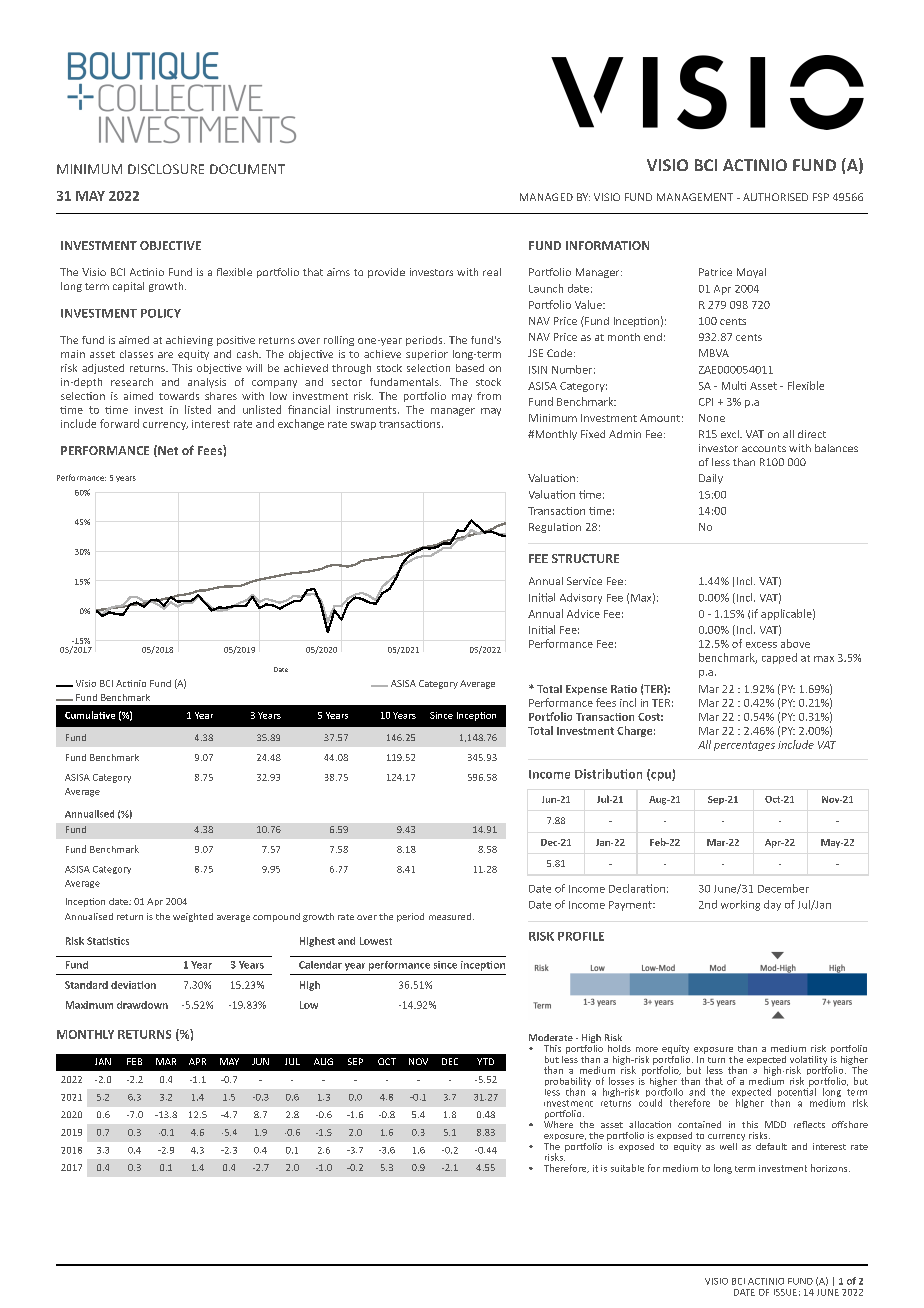 The image size is (924, 1308). I want to click on forward, so click(119, 423).
